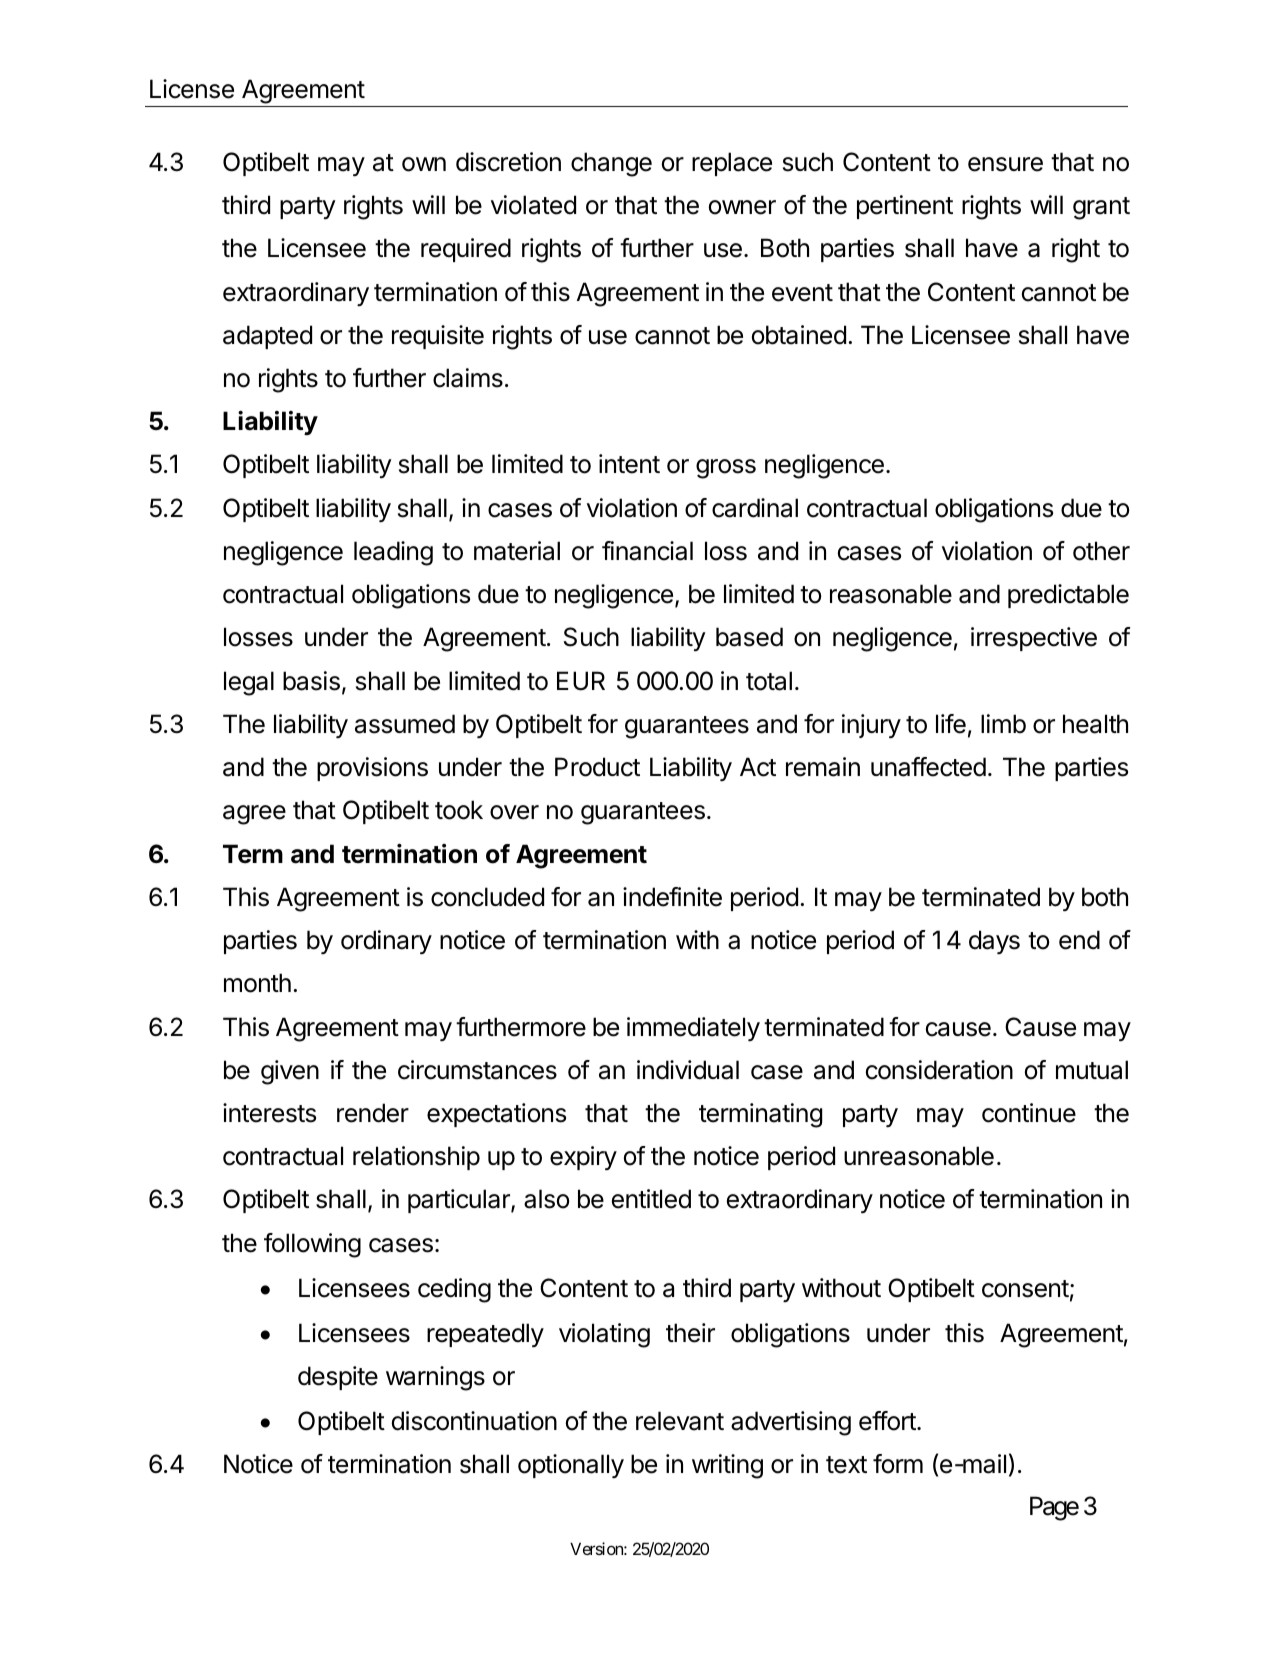  Describe the element at coordinates (1101, 551) in the screenshot. I see `other` at that location.
